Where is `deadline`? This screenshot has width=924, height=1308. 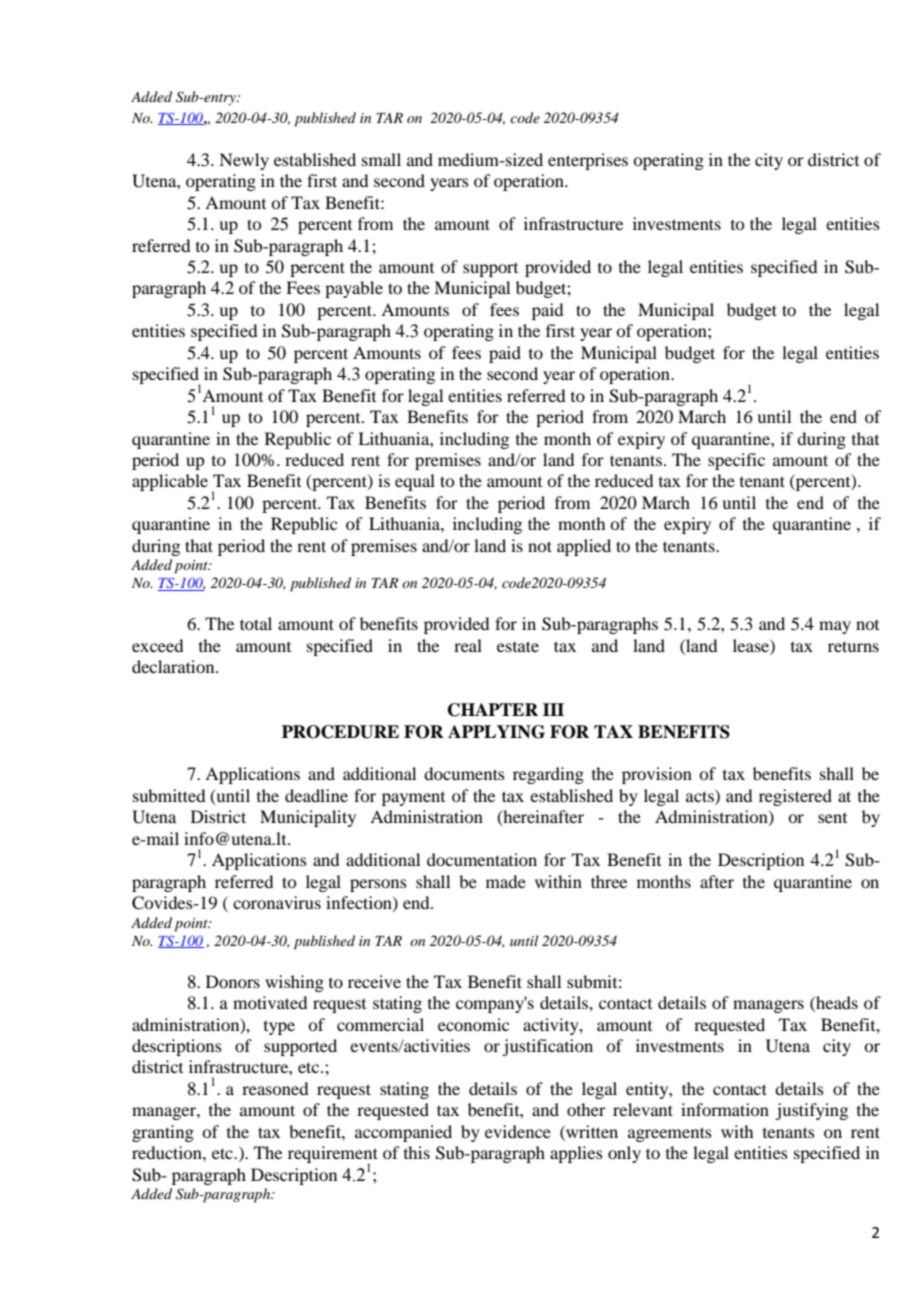 deadline is located at coordinates (316, 795).
